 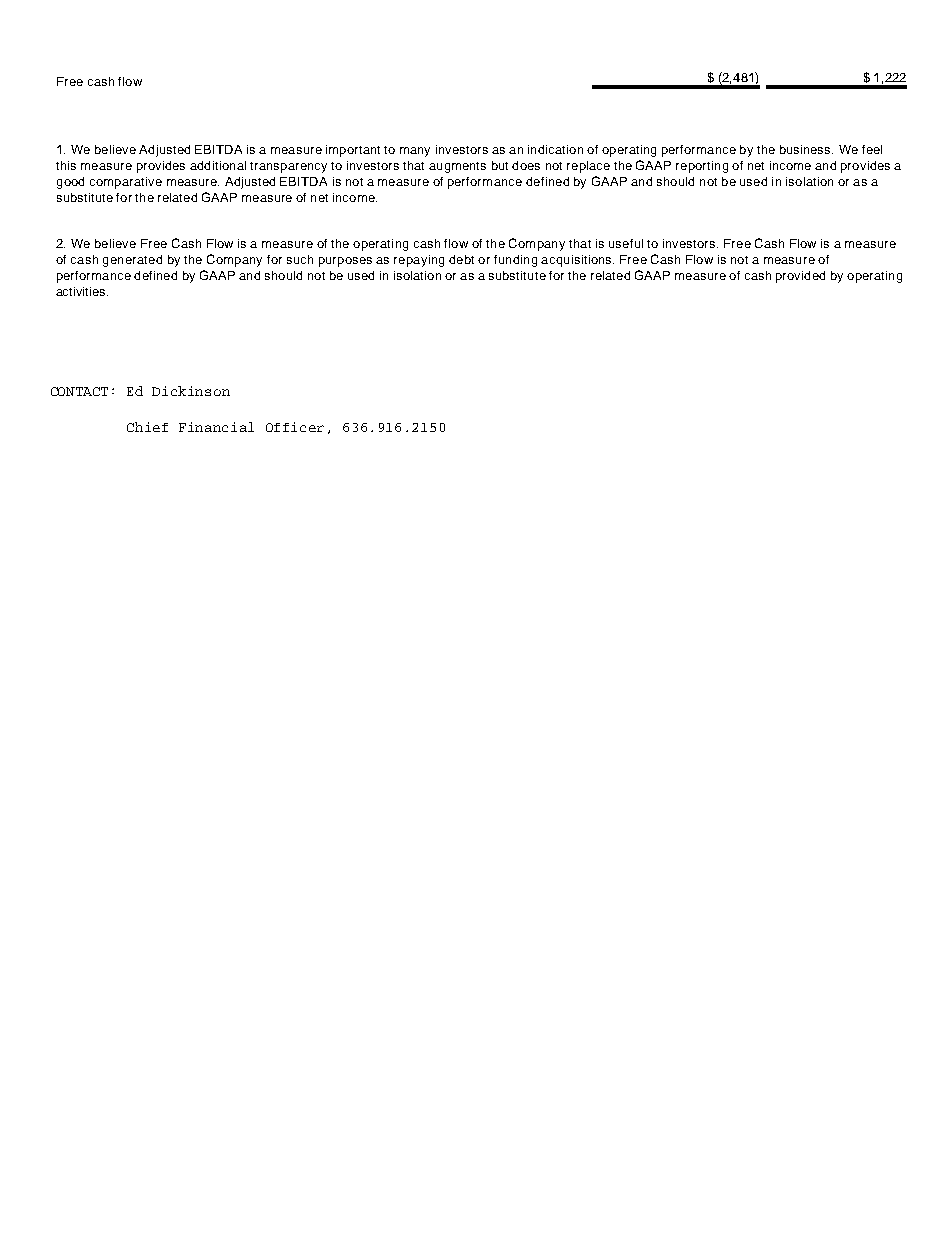 I want to click on Chief, so click(x=147, y=427).
